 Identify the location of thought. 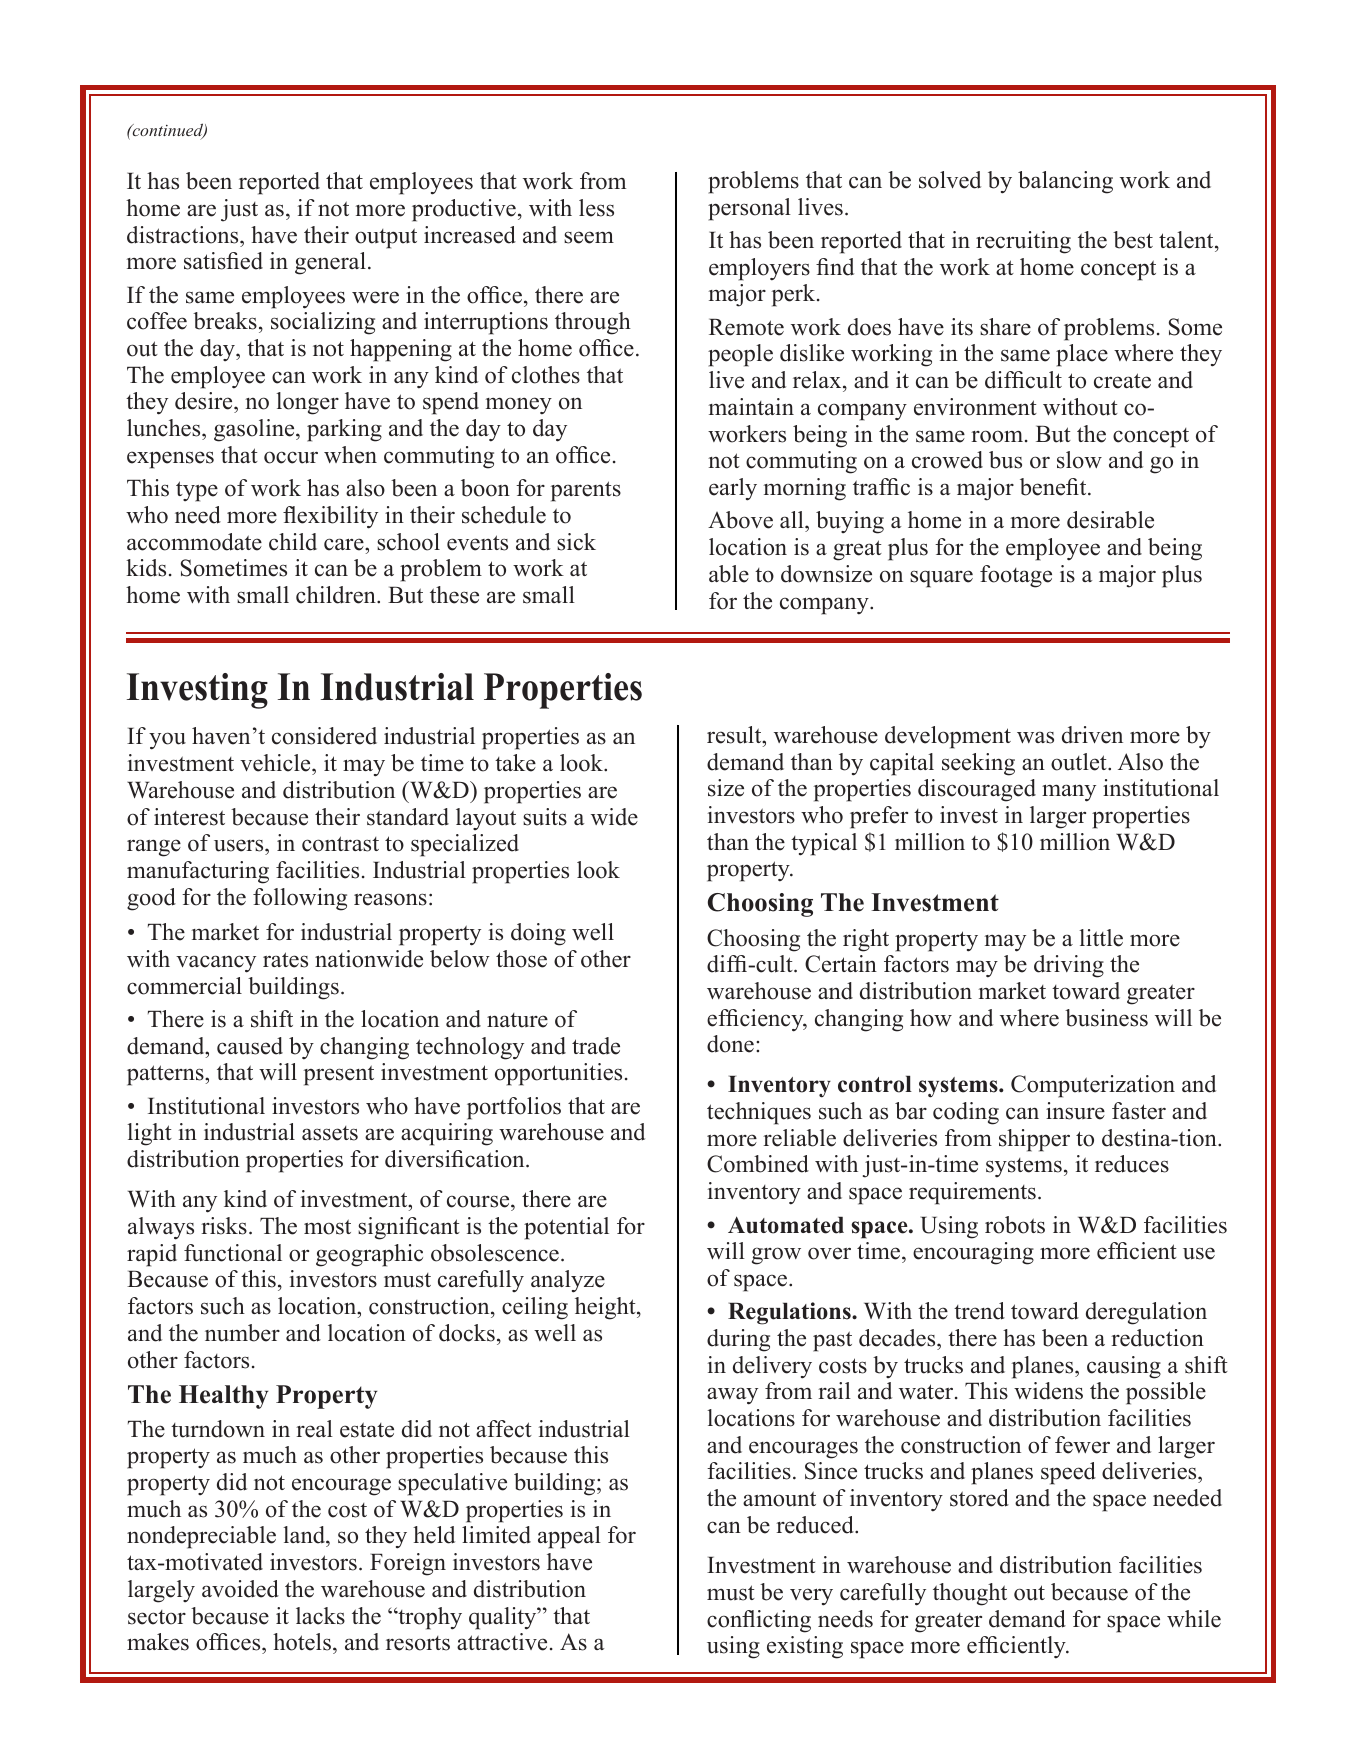
(970, 1594).
